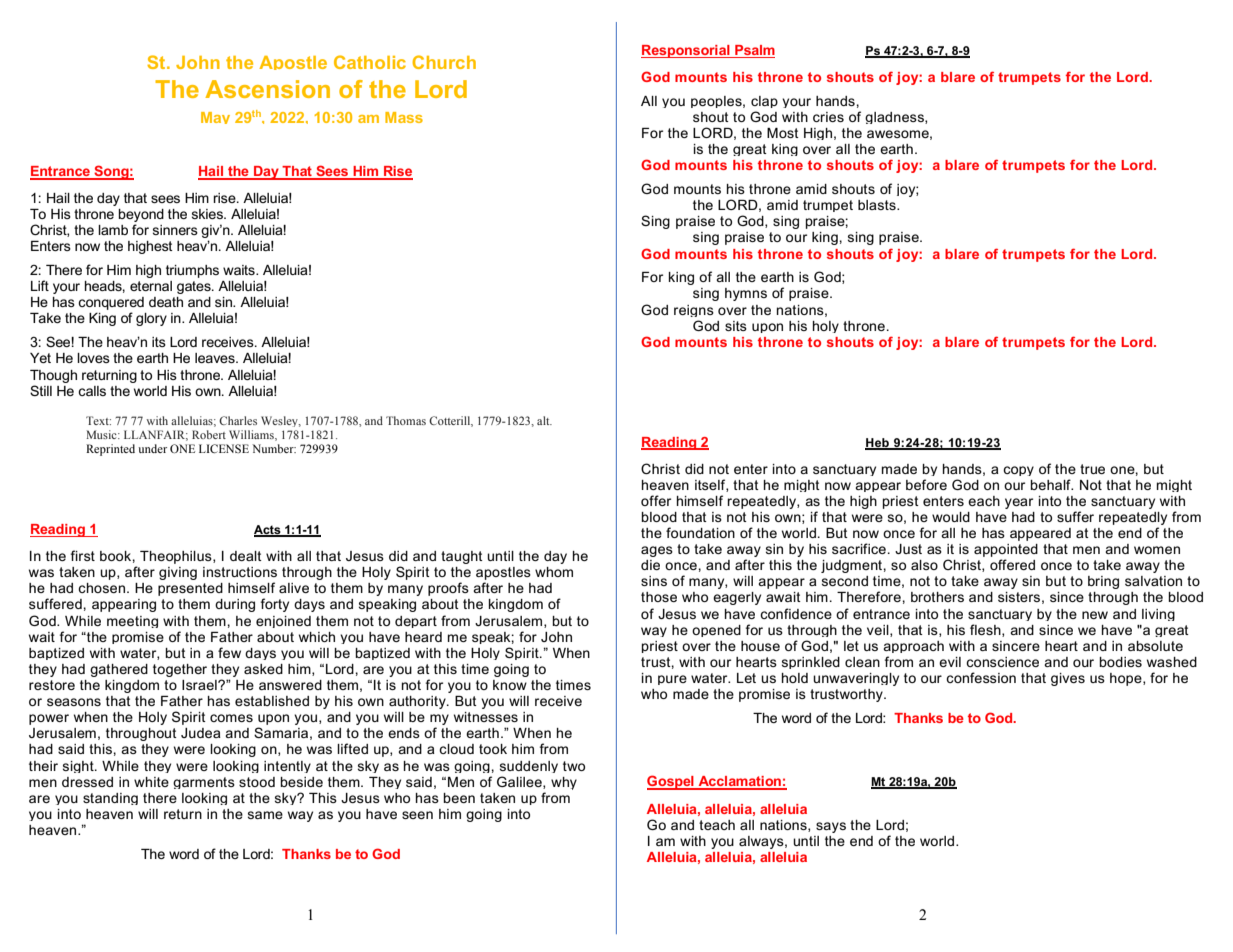 The height and width of the screenshot is (952, 1233). Describe the element at coordinates (831, 827) in the screenshot. I see `says` at that location.
